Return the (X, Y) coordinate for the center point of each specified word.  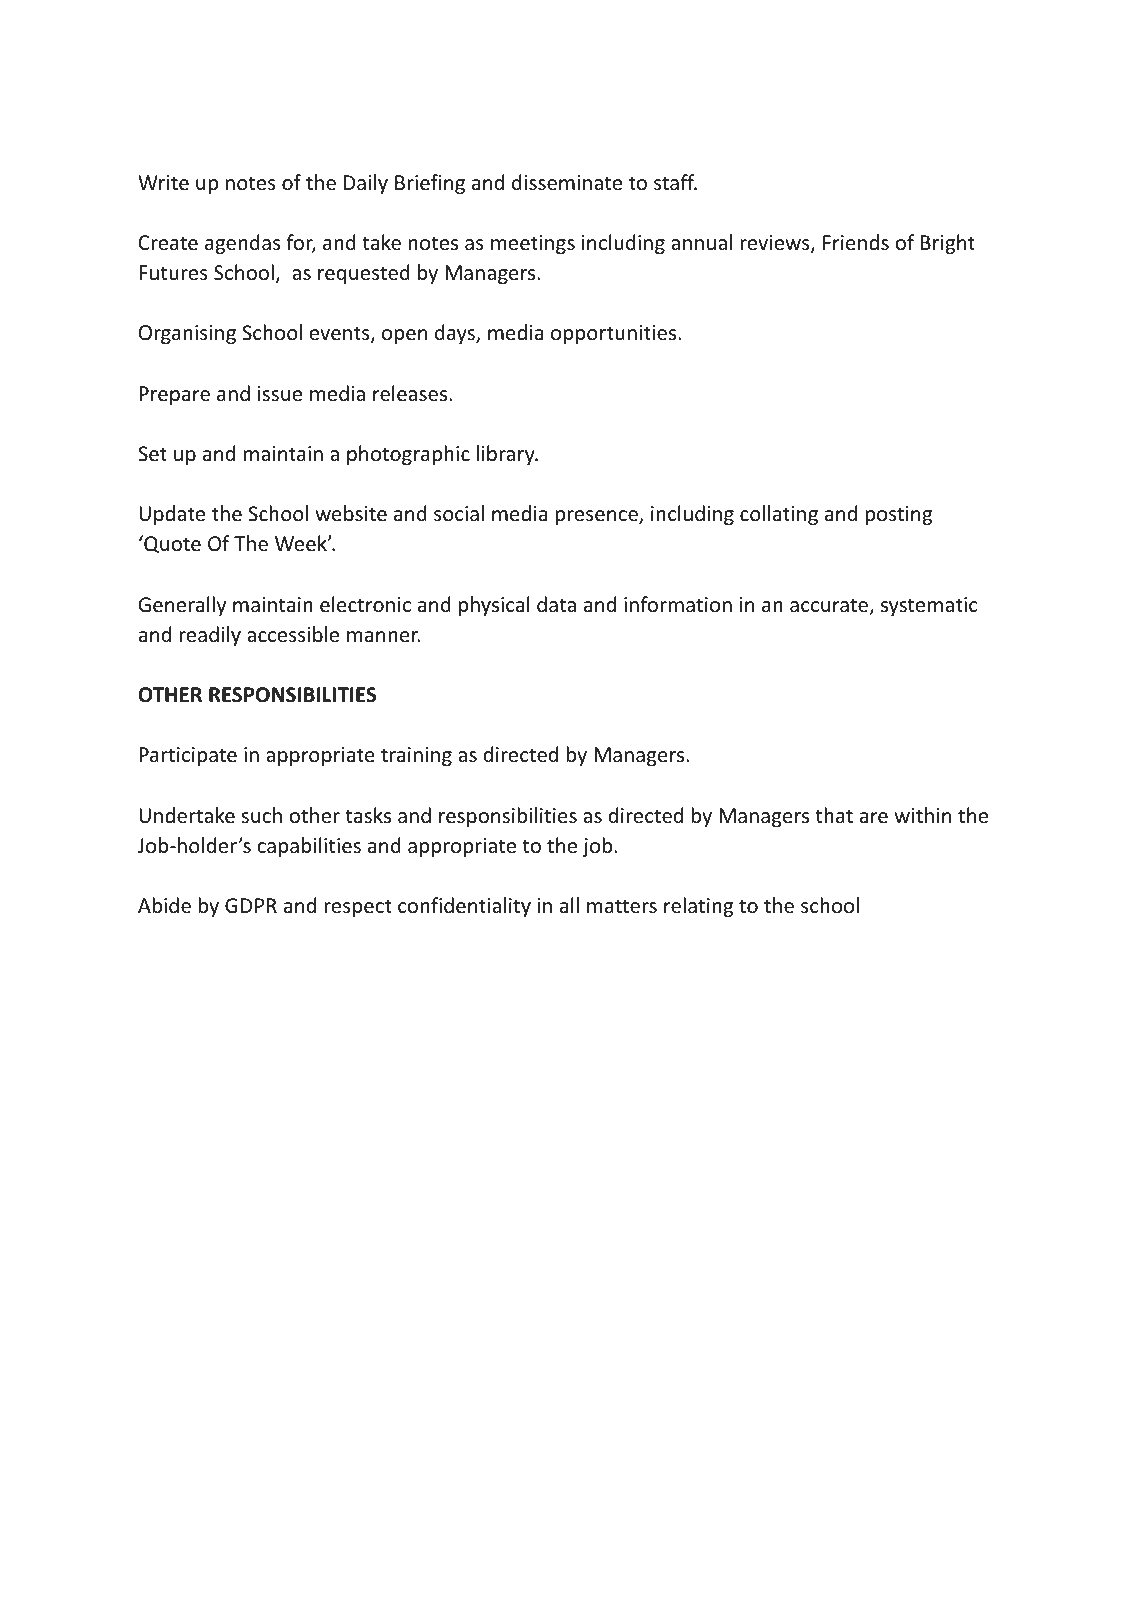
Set (152, 454)
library (507, 455)
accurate (830, 606)
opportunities (613, 334)
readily (210, 636)
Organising (187, 334)
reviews (776, 244)
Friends (856, 242)
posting (898, 515)
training (416, 756)
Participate (188, 756)
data (556, 604)
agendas (243, 244)
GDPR (251, 905)
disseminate (567, 182)
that (834, 815)
